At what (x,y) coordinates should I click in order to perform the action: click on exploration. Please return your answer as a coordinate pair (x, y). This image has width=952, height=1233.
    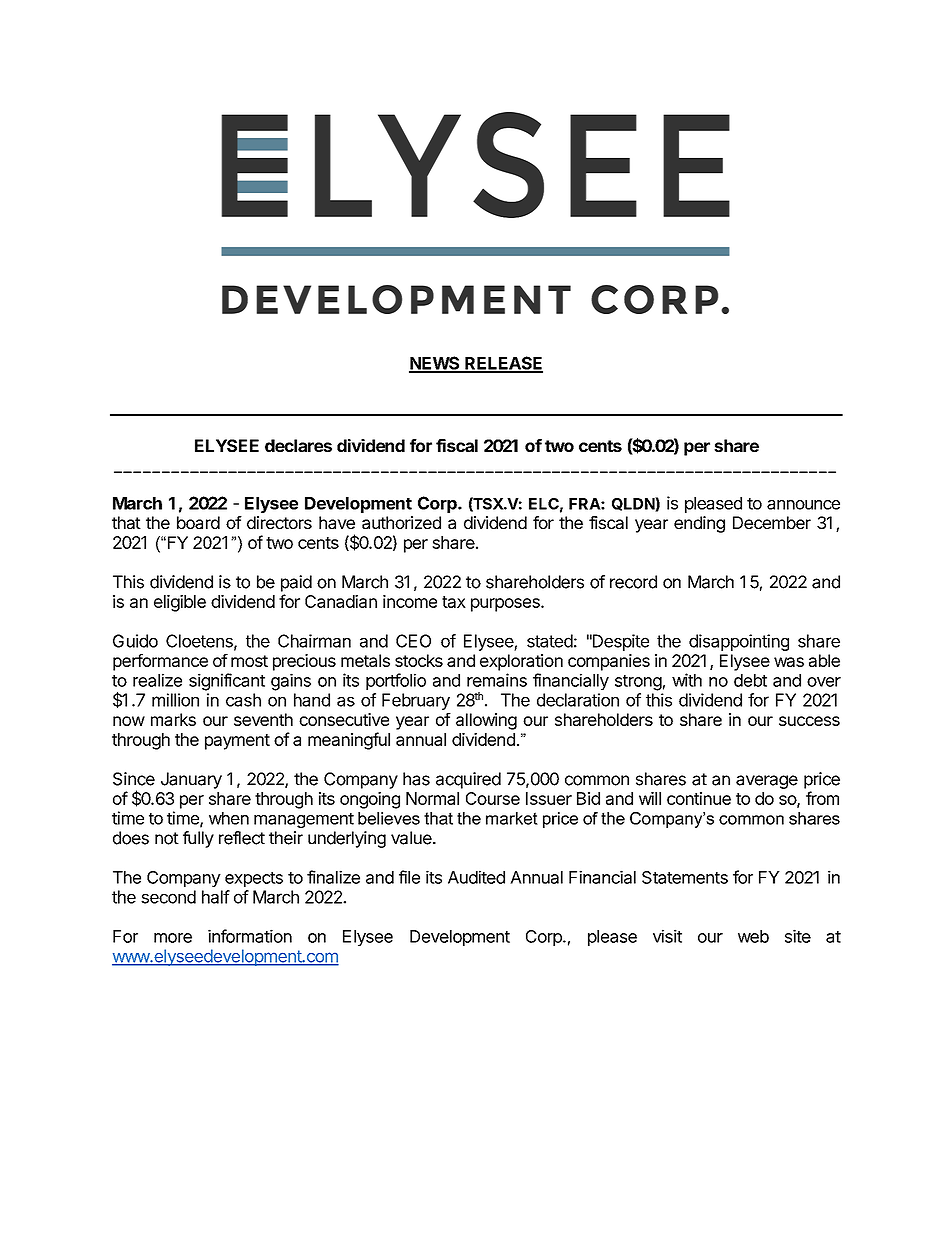
    Looking at the image, I should click on (521, 662).
